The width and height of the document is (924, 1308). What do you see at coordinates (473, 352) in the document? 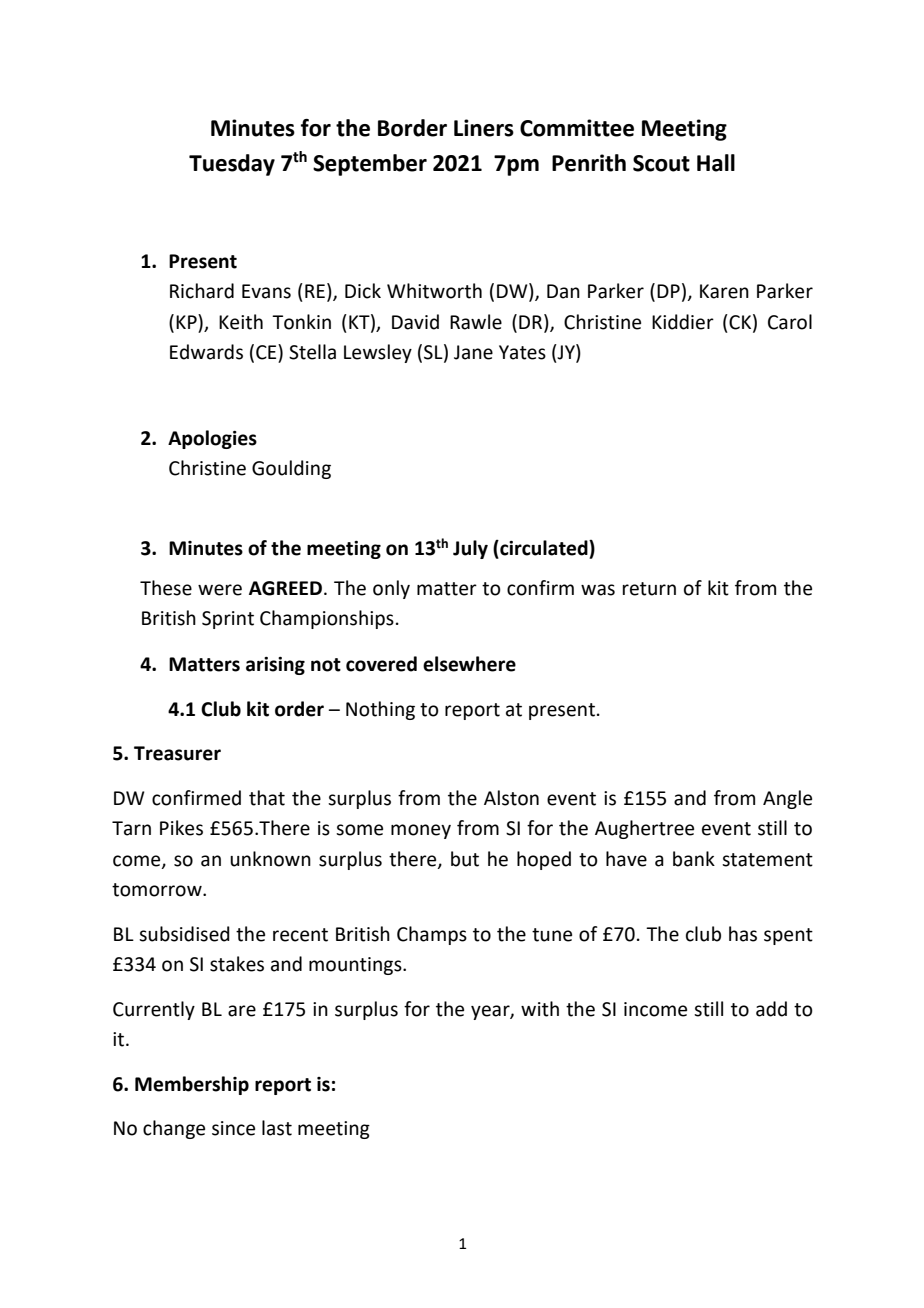
I see `Jane` at bounding box center [473, 352].
